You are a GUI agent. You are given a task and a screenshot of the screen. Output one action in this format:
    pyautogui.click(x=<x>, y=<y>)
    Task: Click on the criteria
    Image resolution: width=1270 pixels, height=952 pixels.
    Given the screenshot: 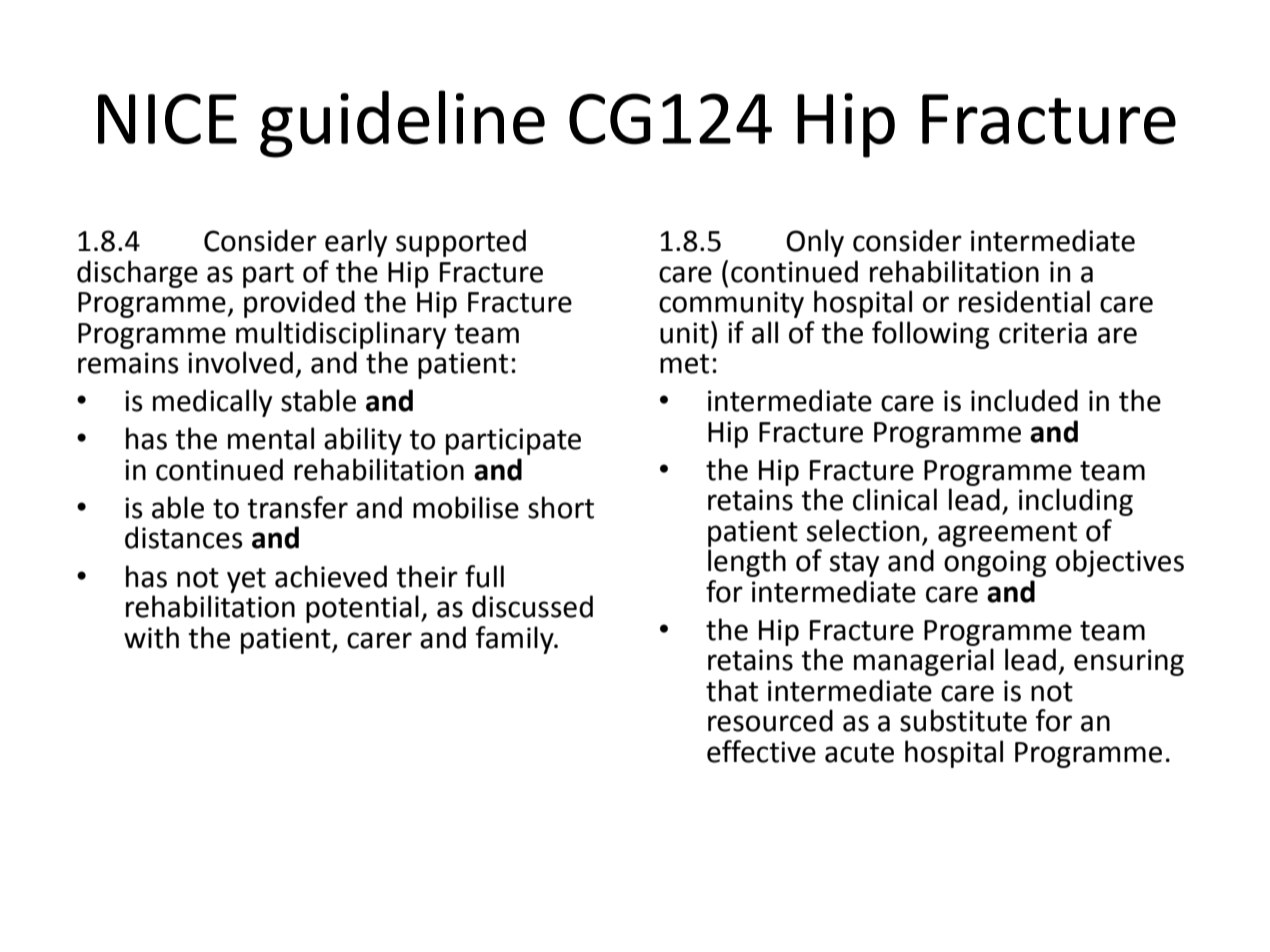 What is the action you would take?
    pyautogui.click(x=1043, y=333)
